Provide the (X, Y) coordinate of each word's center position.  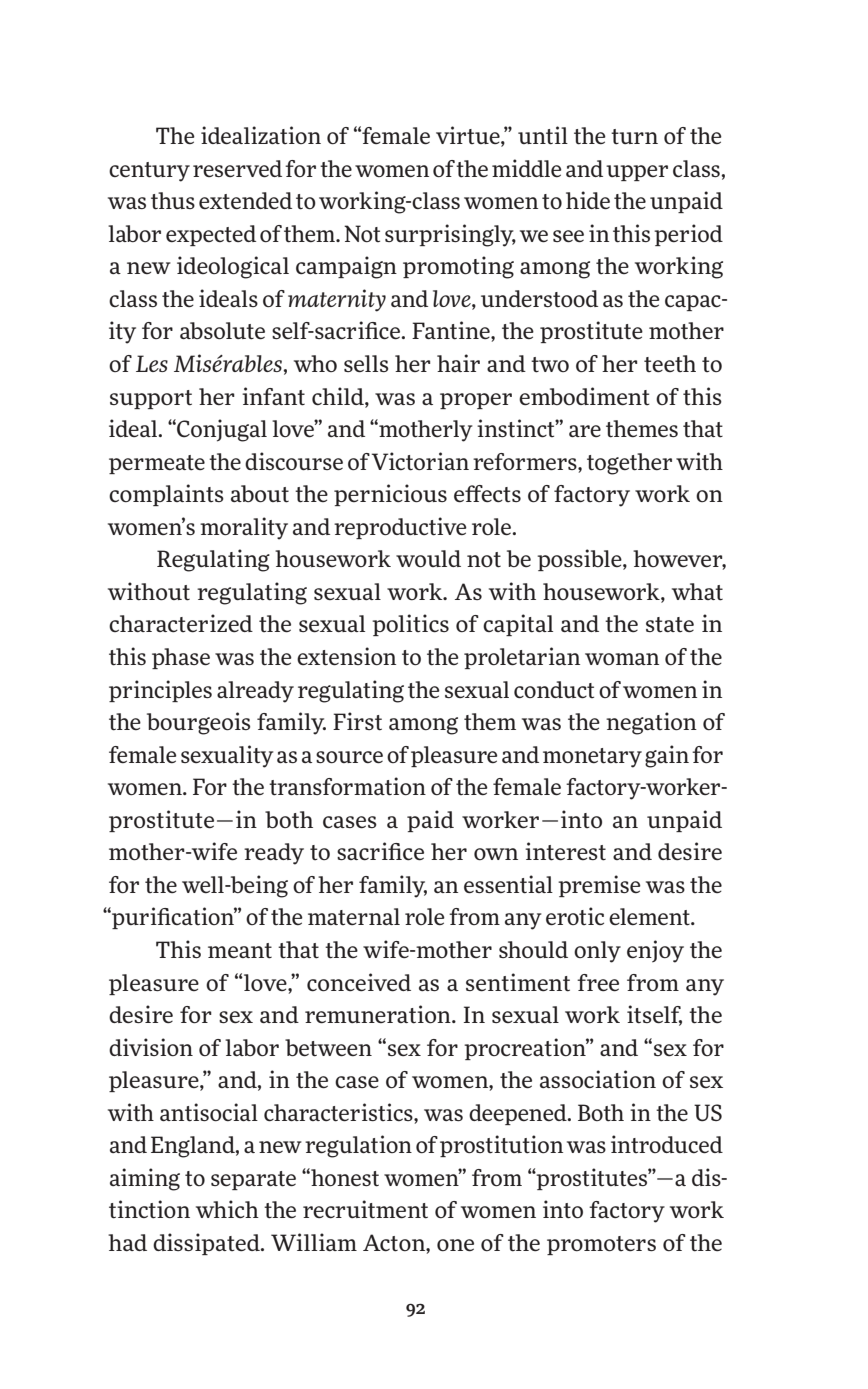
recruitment (365, 1209)
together (629, 464)
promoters (601, 1245)
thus (173, 201)
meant (240, 951)
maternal (354, 916)
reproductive (400, 528)
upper (637, 173)
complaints (166, 495)
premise (599, 886)
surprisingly (450, 235)
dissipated (207, 1244)
